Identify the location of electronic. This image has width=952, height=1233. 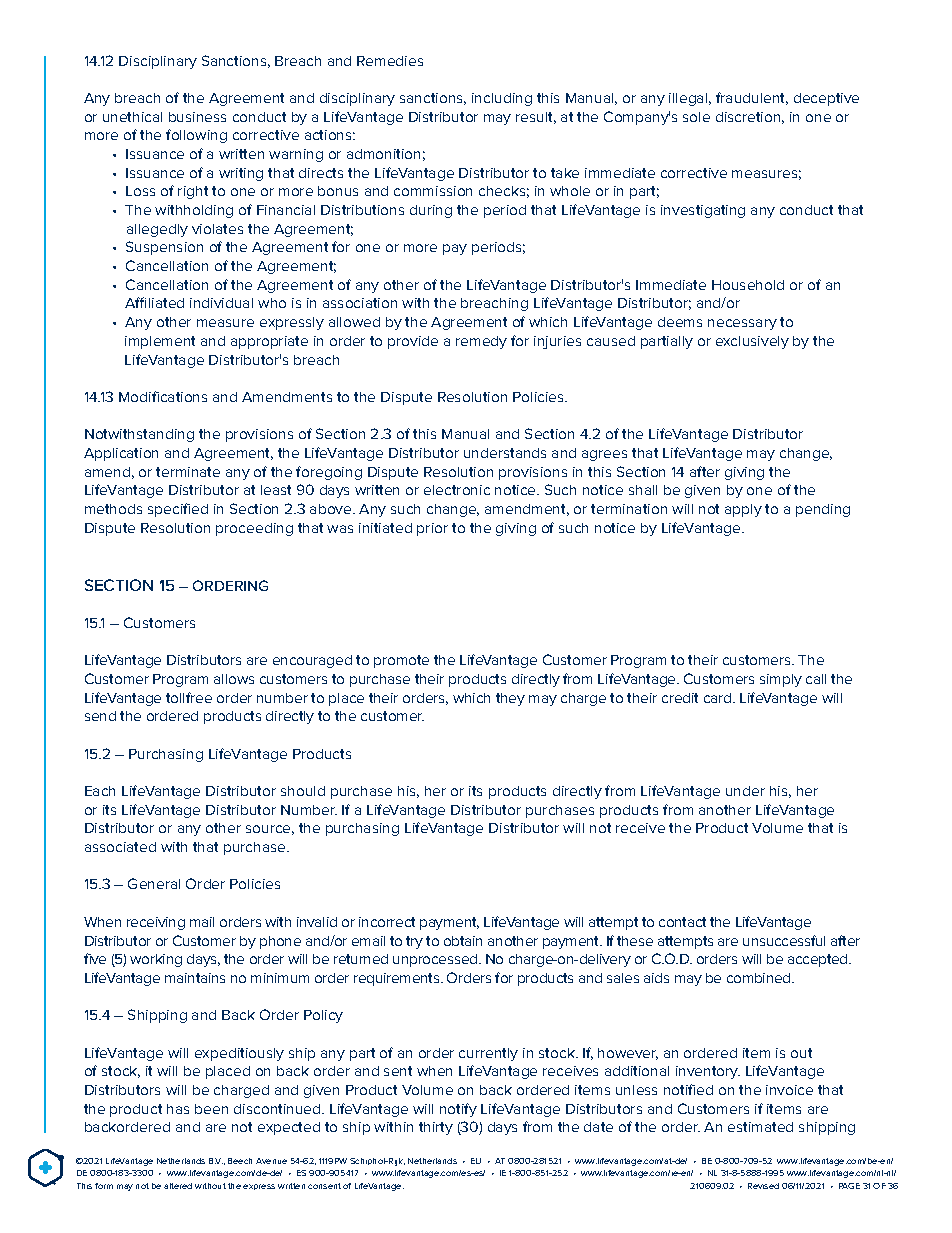
(457, 490).
